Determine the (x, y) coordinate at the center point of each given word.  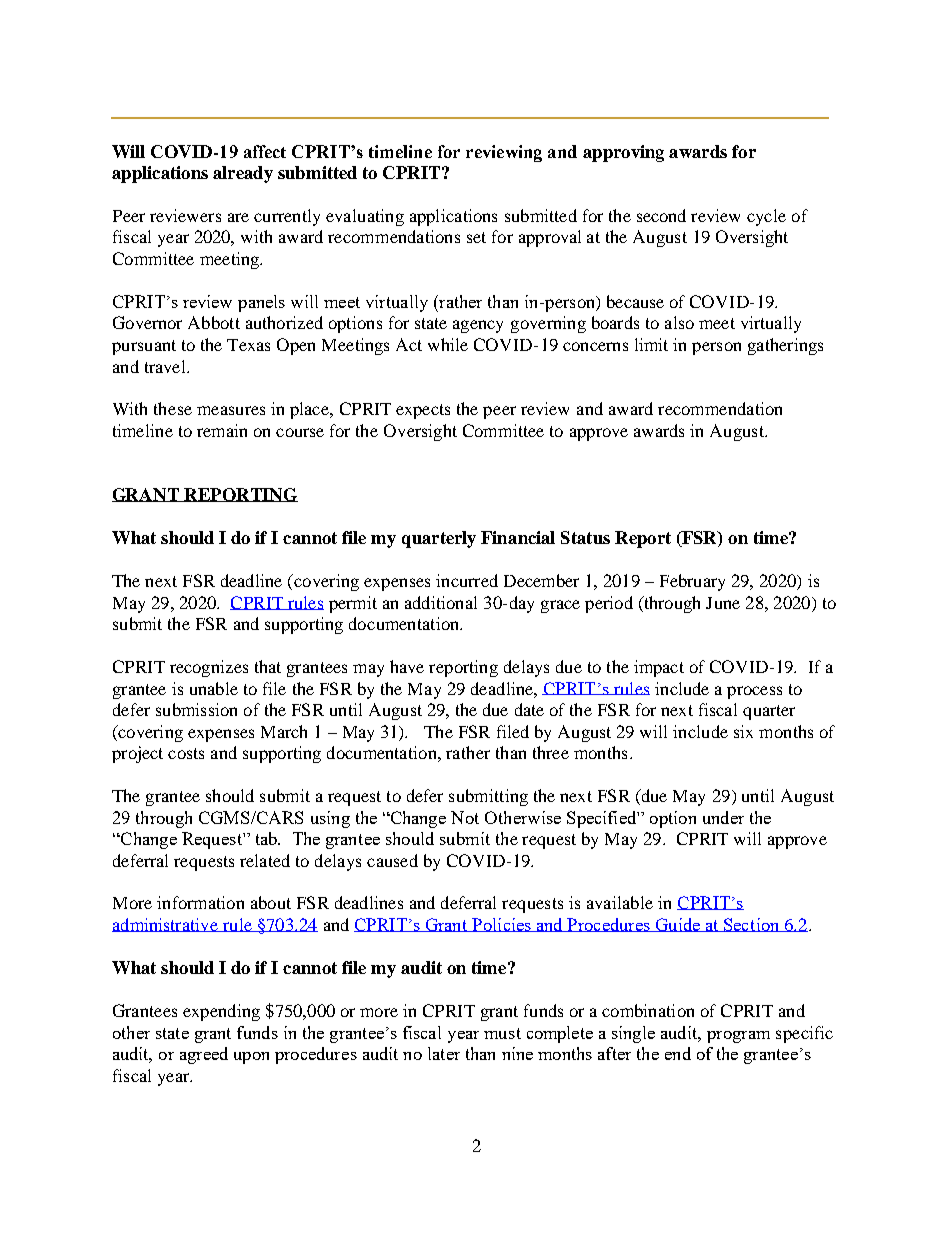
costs (186, 753)
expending (221, 1012)
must (502, 1033)
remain (222, 430)
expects (423, 411)
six (743, 731)
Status (585, 537)
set (476, 237)
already (243, 174)
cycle (766, 217)
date (529, 709)
